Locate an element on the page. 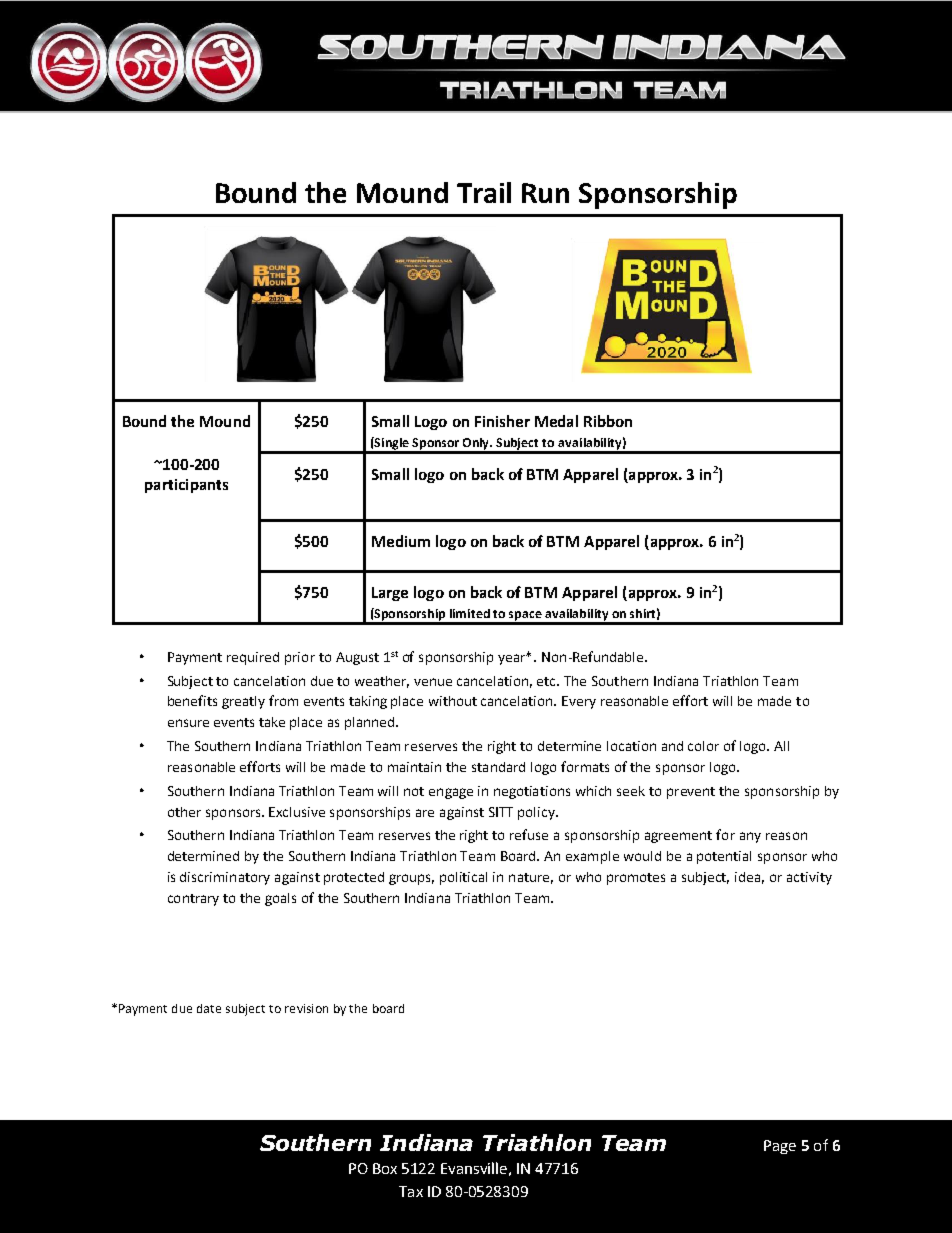 This document has width=952, height=1233. Trail is located at coordinates (484, 192).
